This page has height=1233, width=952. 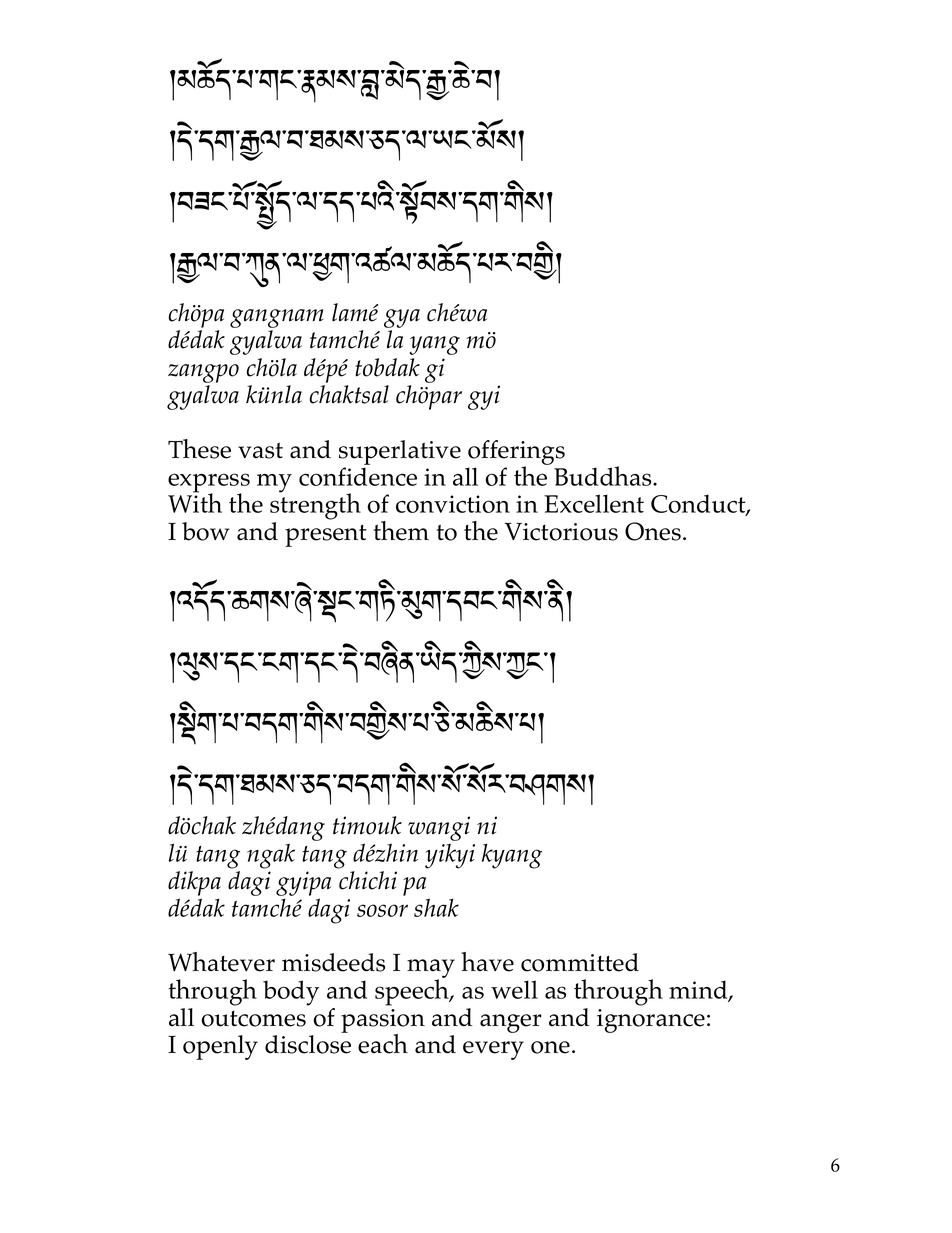 I want to click on them, so click(x=401, y=531).
